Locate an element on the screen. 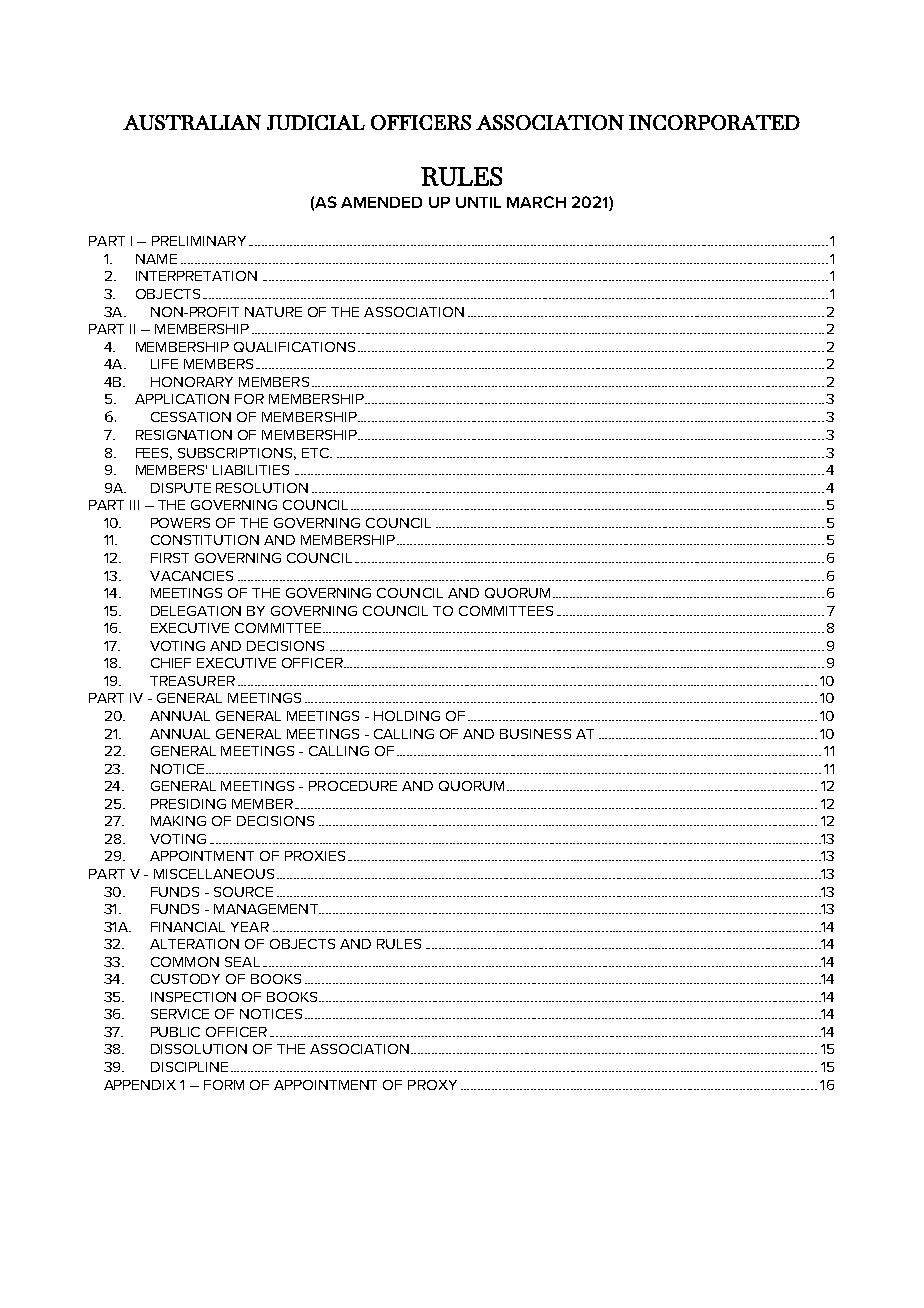 The height and width of the screenshot is (1308, 924). AMENDED is located at coordinates (381, 202).
